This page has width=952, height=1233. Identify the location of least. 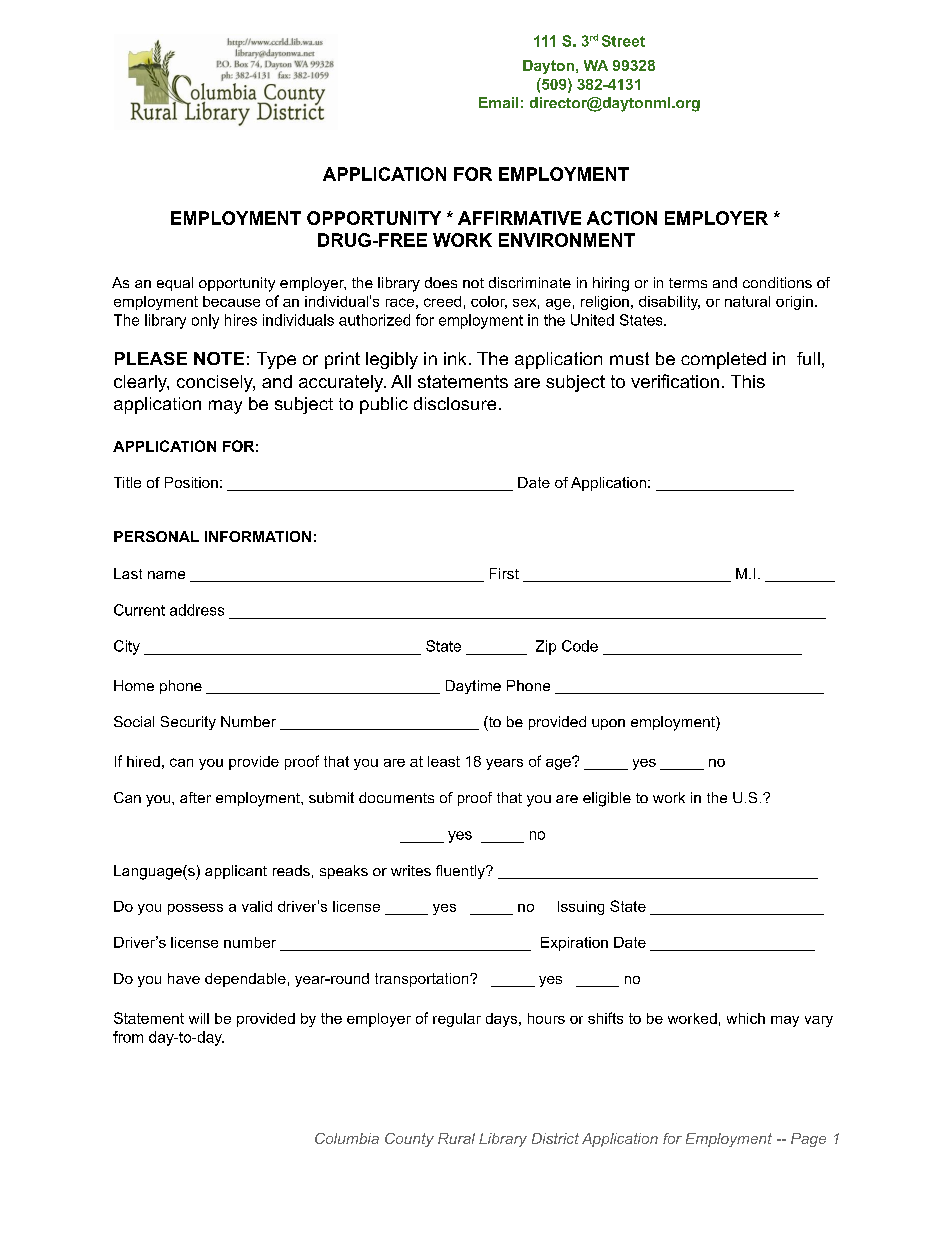
(444, 761).
